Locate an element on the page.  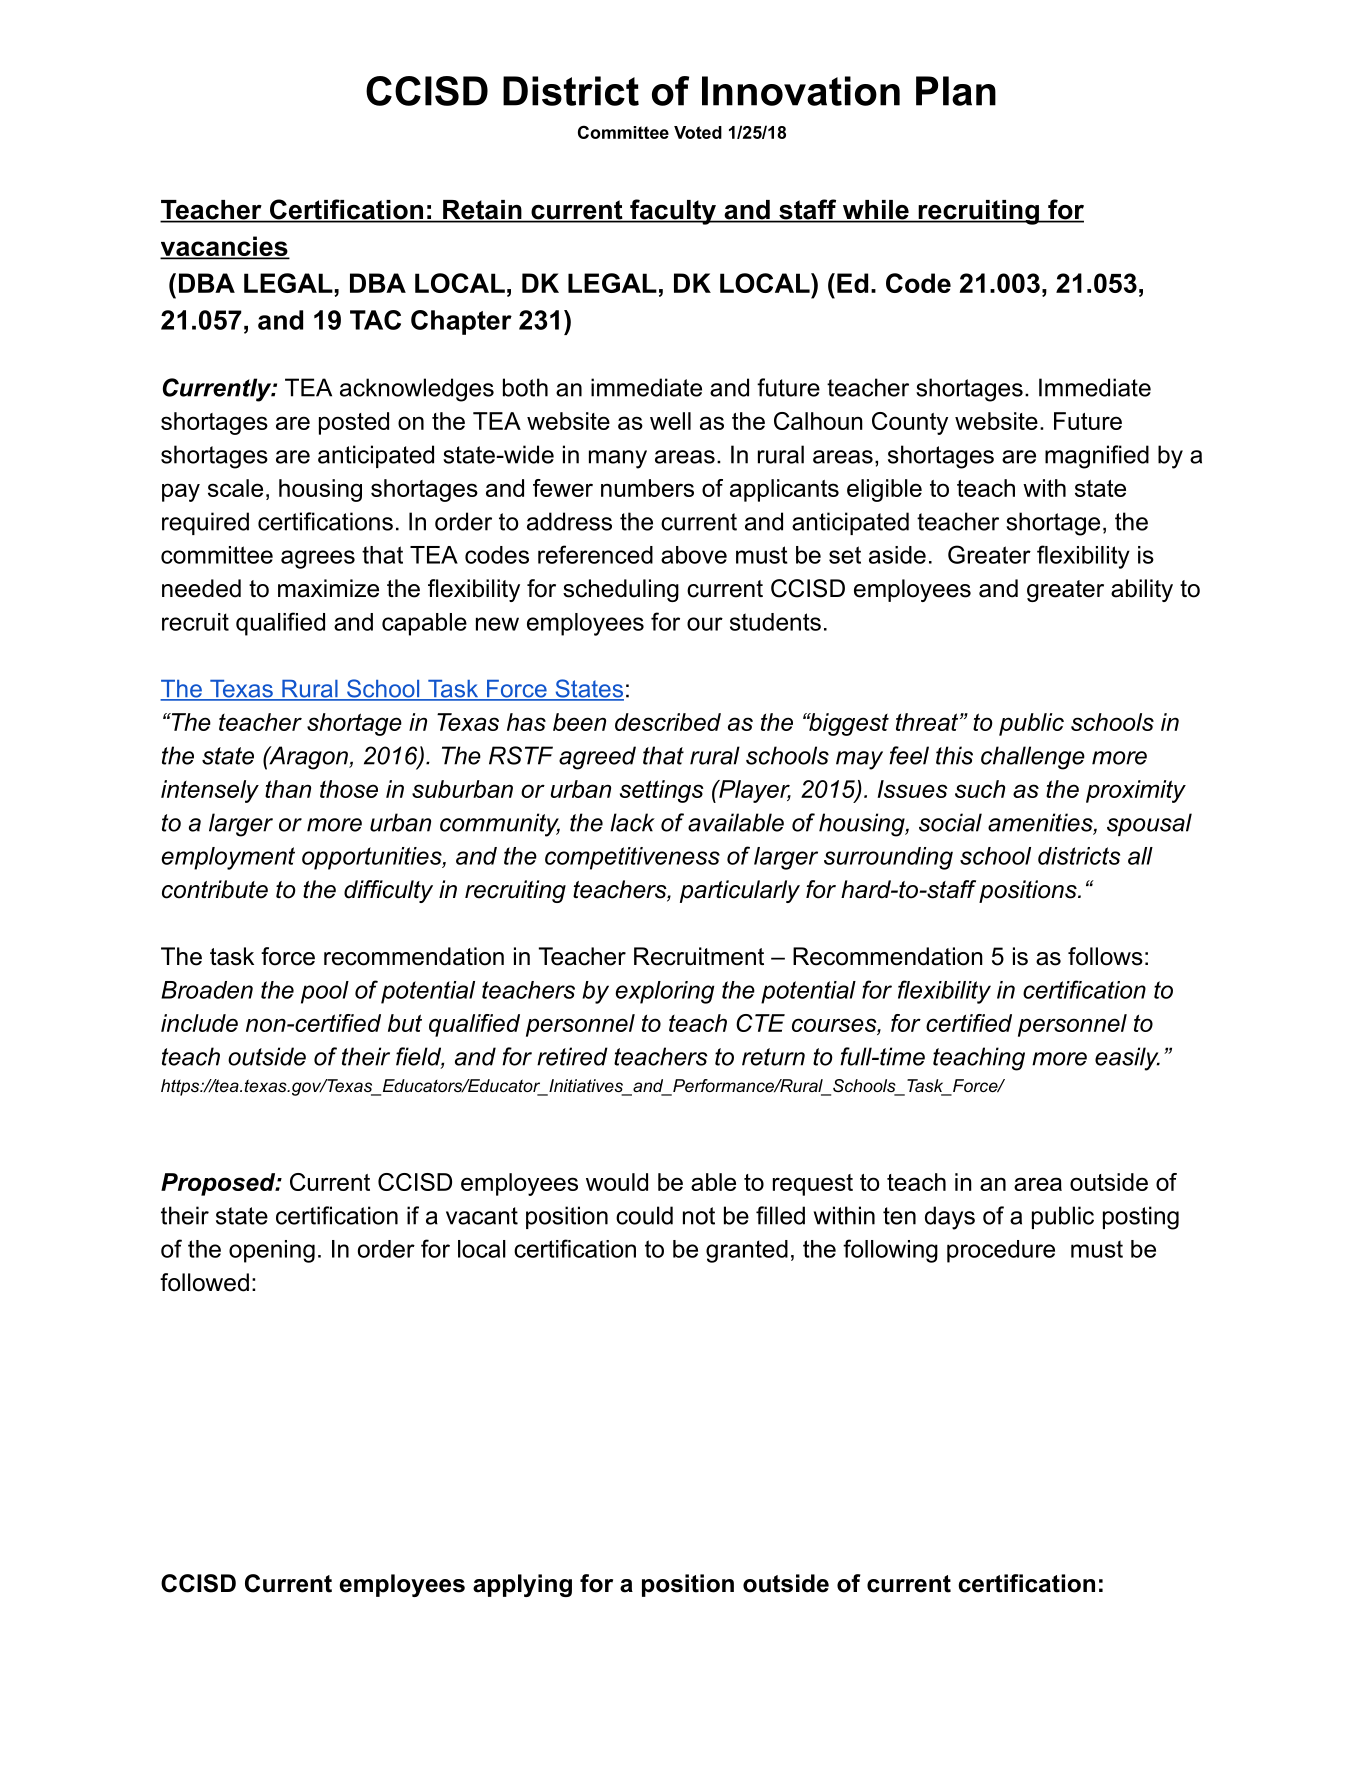
vacancies is located at coordinates (225, 247).
